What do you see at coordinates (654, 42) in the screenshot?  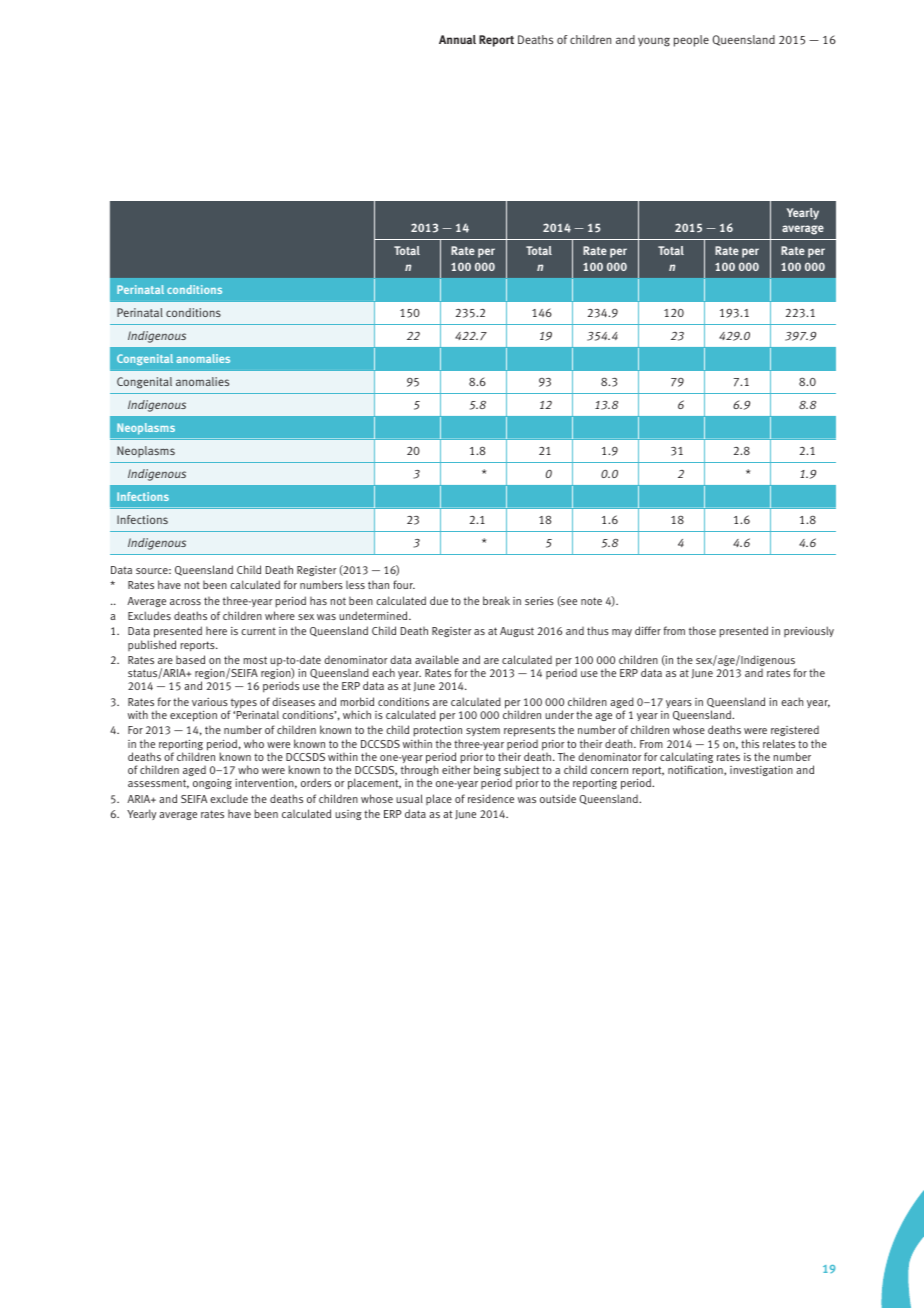 I see `young` at bounding box center [654, 42].
